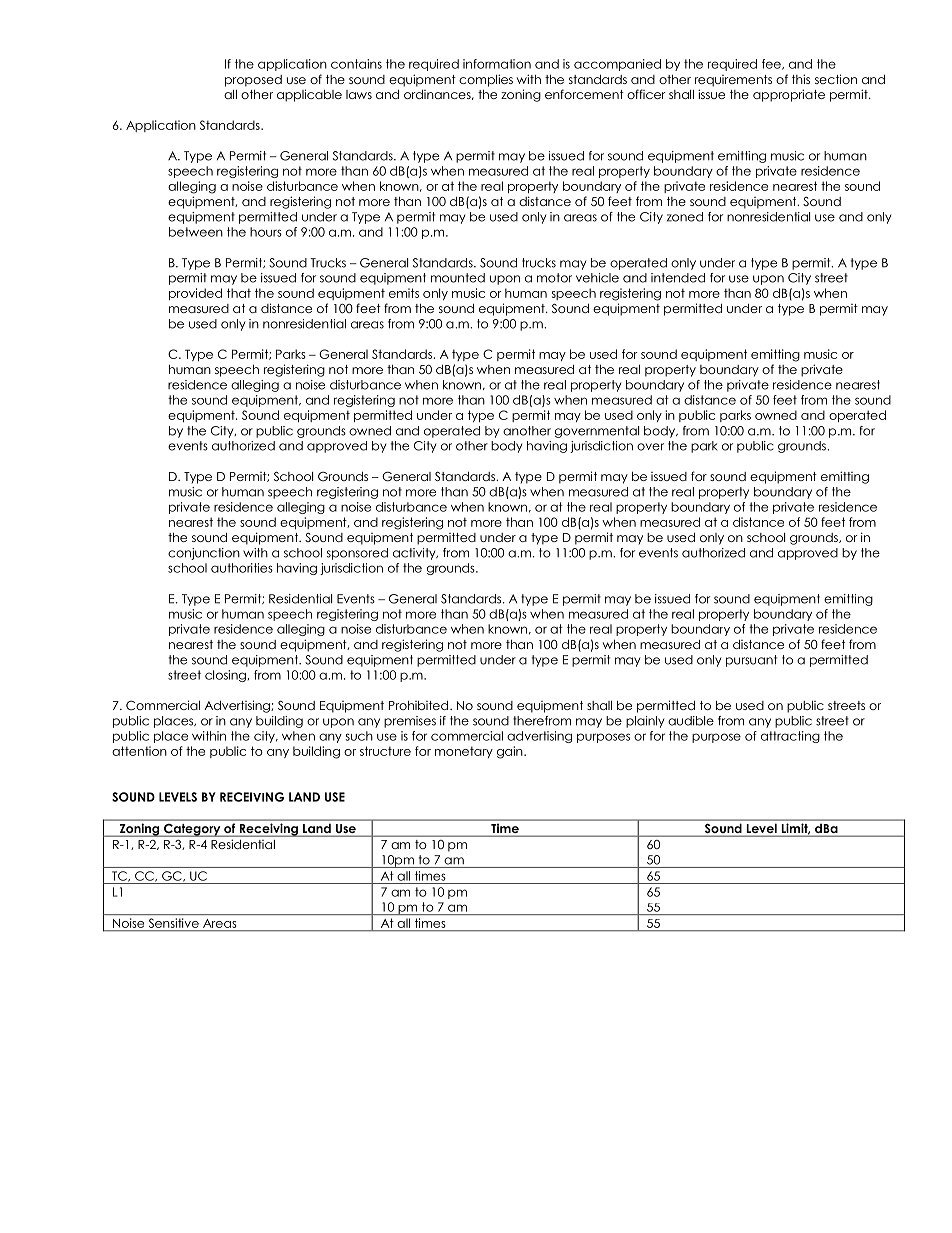 This screenshot has width=952, height=1233. What do you see at coordinates (733, 81) in the screenshot?
I see `requirements` at bounding box center [733, 81].
